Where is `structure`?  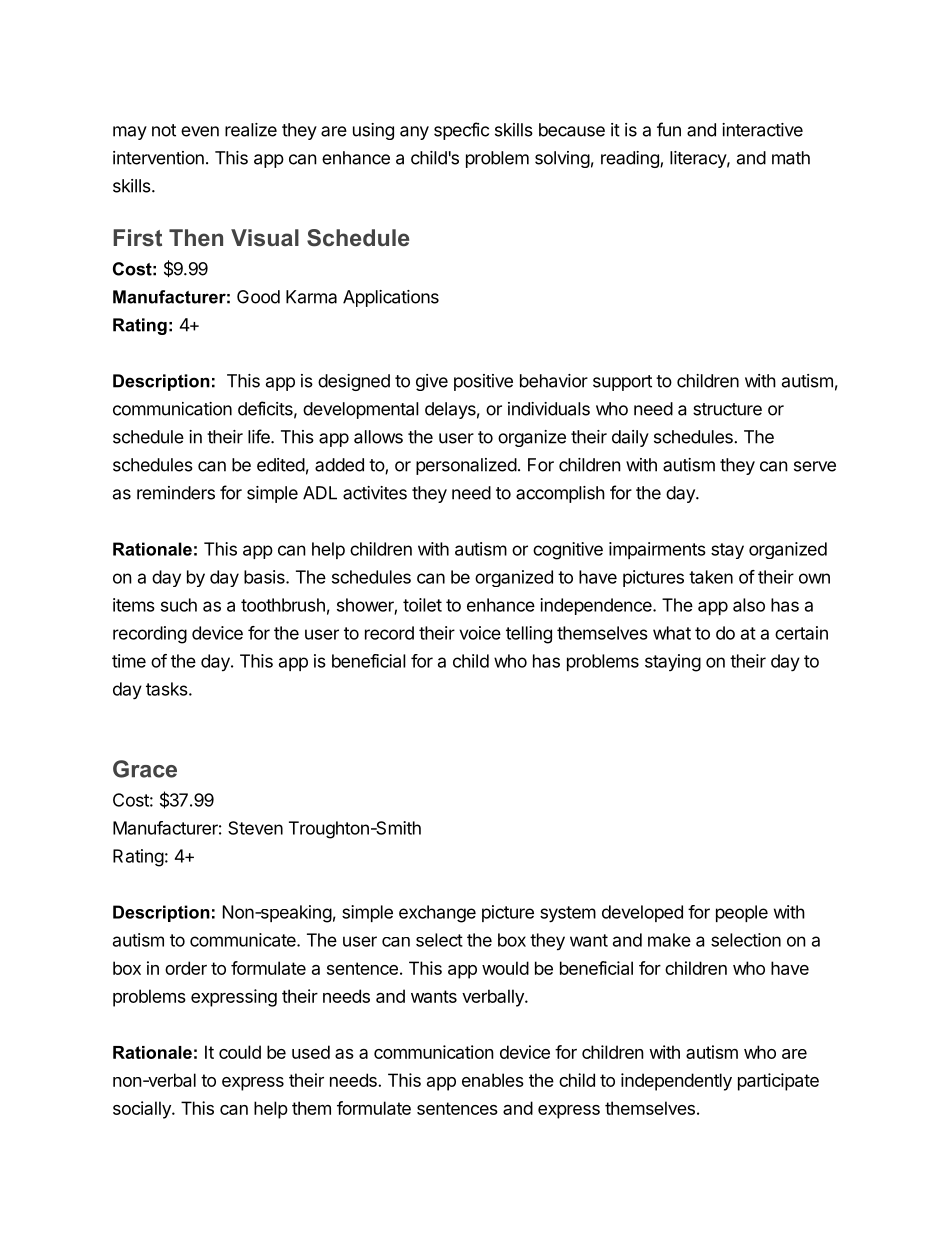
structure is located at coordinates (727, 409).
